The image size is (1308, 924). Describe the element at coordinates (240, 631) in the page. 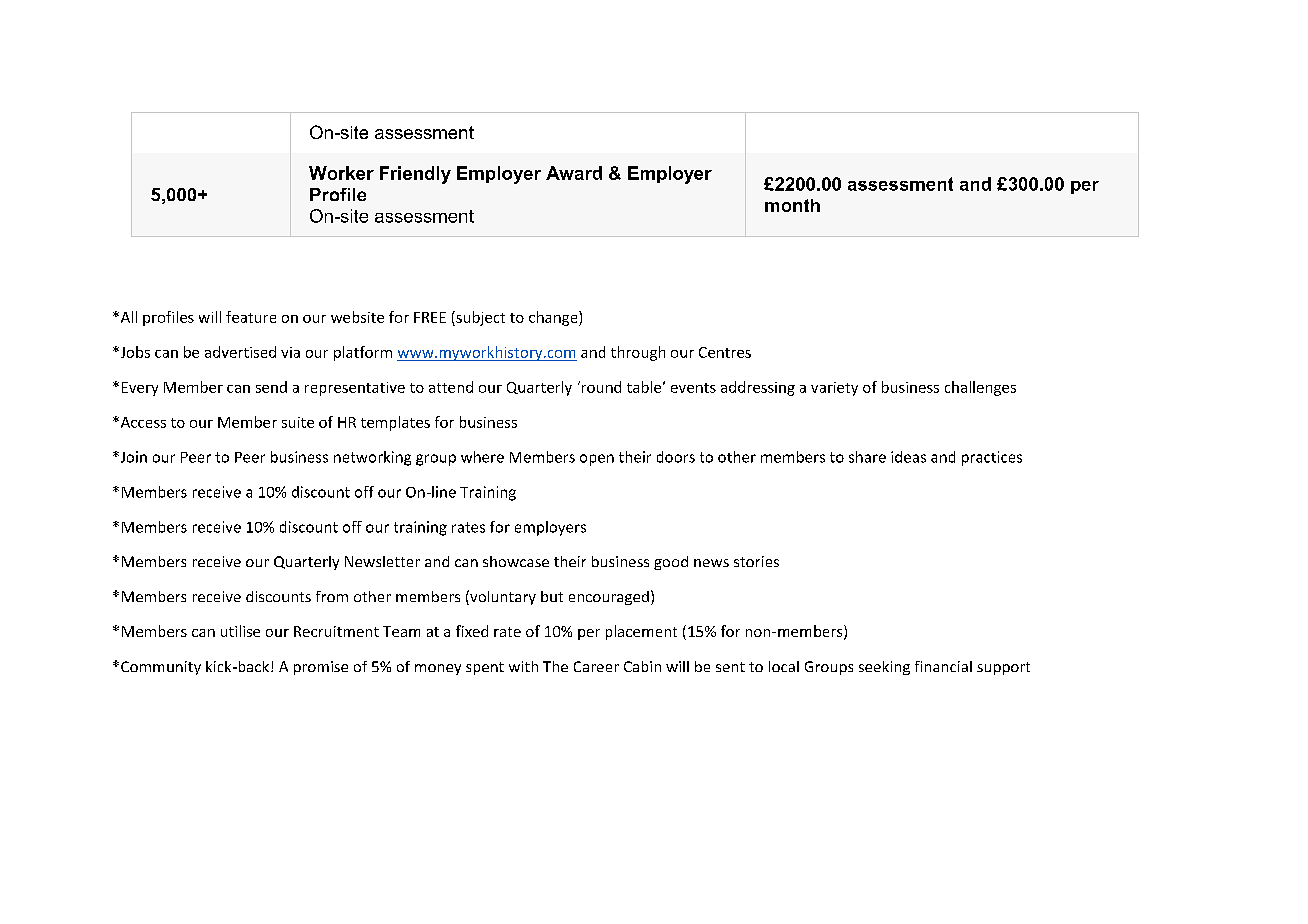

I see `utilise` at that location.
